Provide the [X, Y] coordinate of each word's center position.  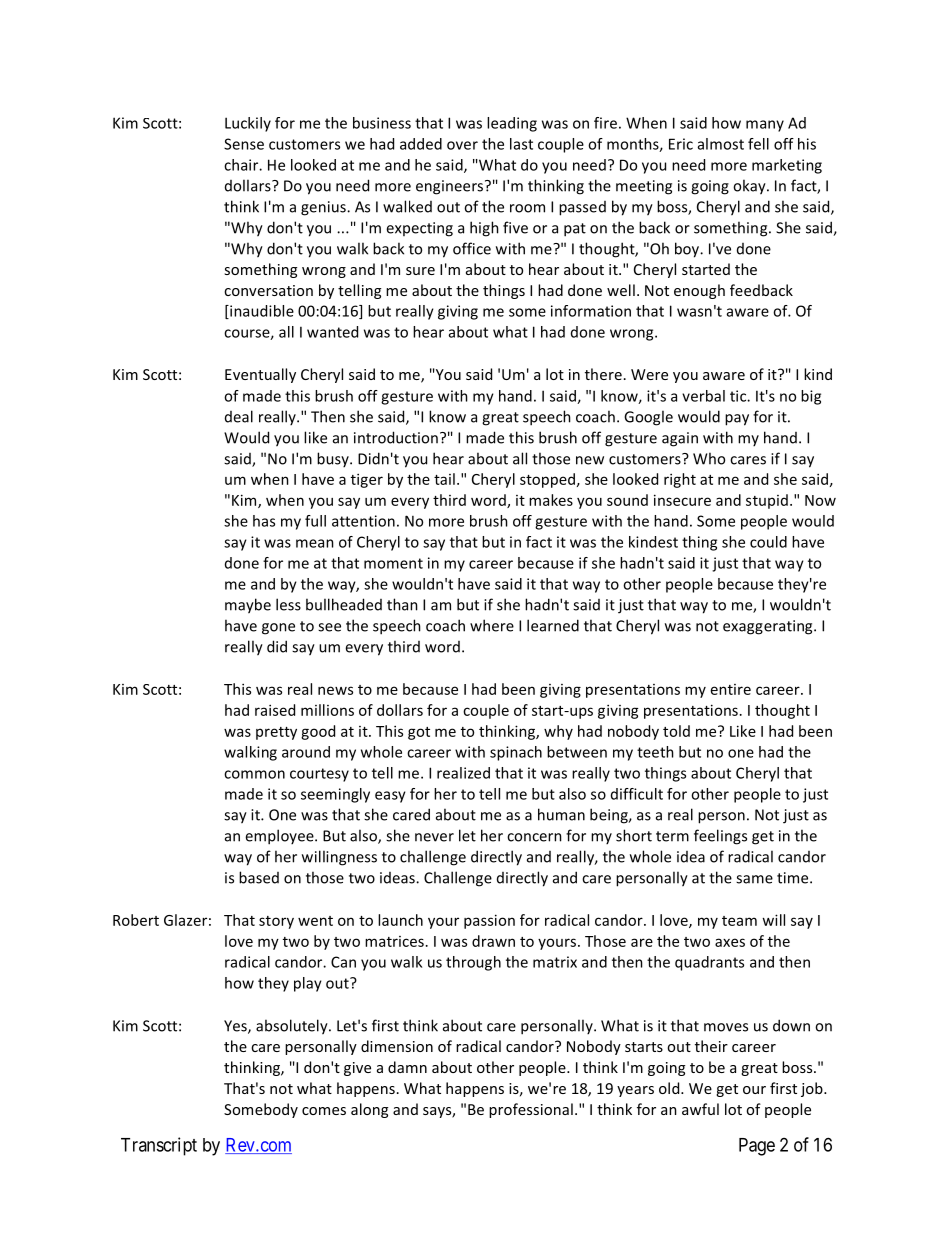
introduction [396, 437]
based [259, 877]
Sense [244, 144]
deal [239, 416]
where [492, 625]
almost [721, 144]
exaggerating [769, 627]
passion [489, 921]
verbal [703, 396]
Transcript [159, 1146]
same [754, 879]
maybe [248, 606]
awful [700, 1109]
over [462, 145]
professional [531, 1110]
